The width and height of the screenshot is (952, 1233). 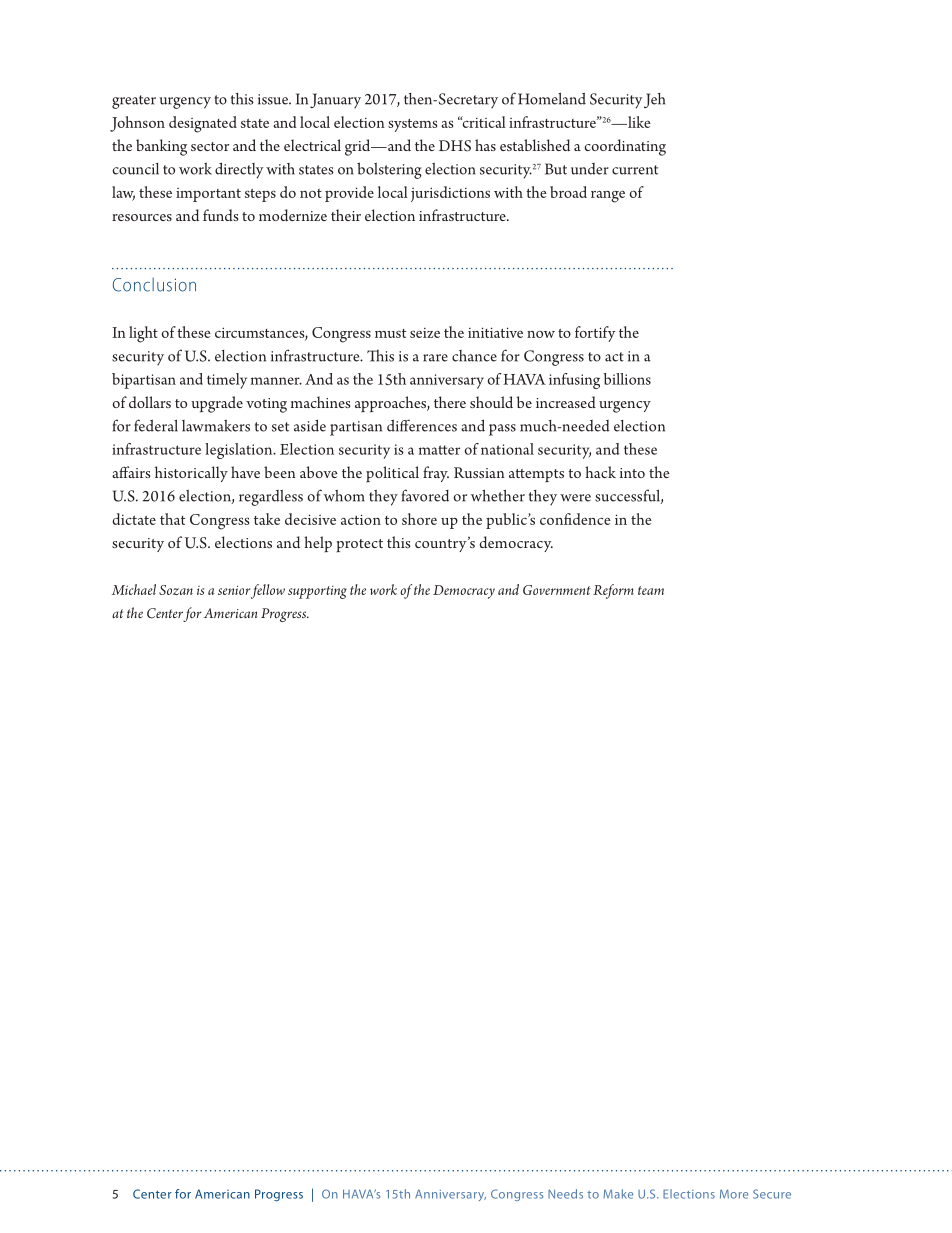 What do you see at coordinates (734, 1194) in the screenshot?
I see `More` at bounding box center [734, 1194].
